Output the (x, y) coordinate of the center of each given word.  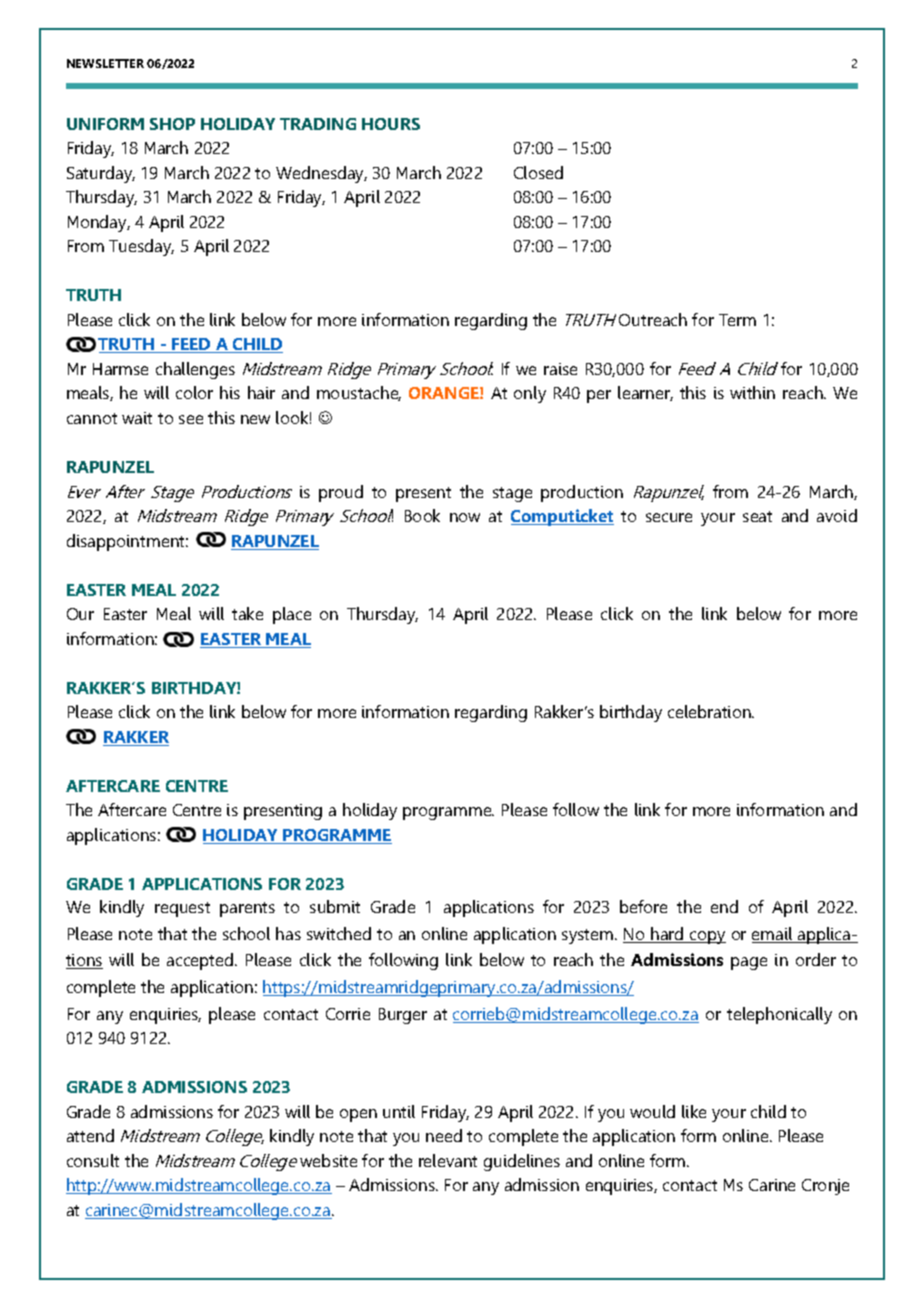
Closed (538, 172)
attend (90, 1135)
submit (335, 906)
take (247, 613)
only (530, 394)
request (182, 909)
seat (757, 516)
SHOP (172, 124)
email (773, 935)
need (444, 1135)
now (465, 517)
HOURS (391, 124)
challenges (195, 370)
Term (737, 320)
